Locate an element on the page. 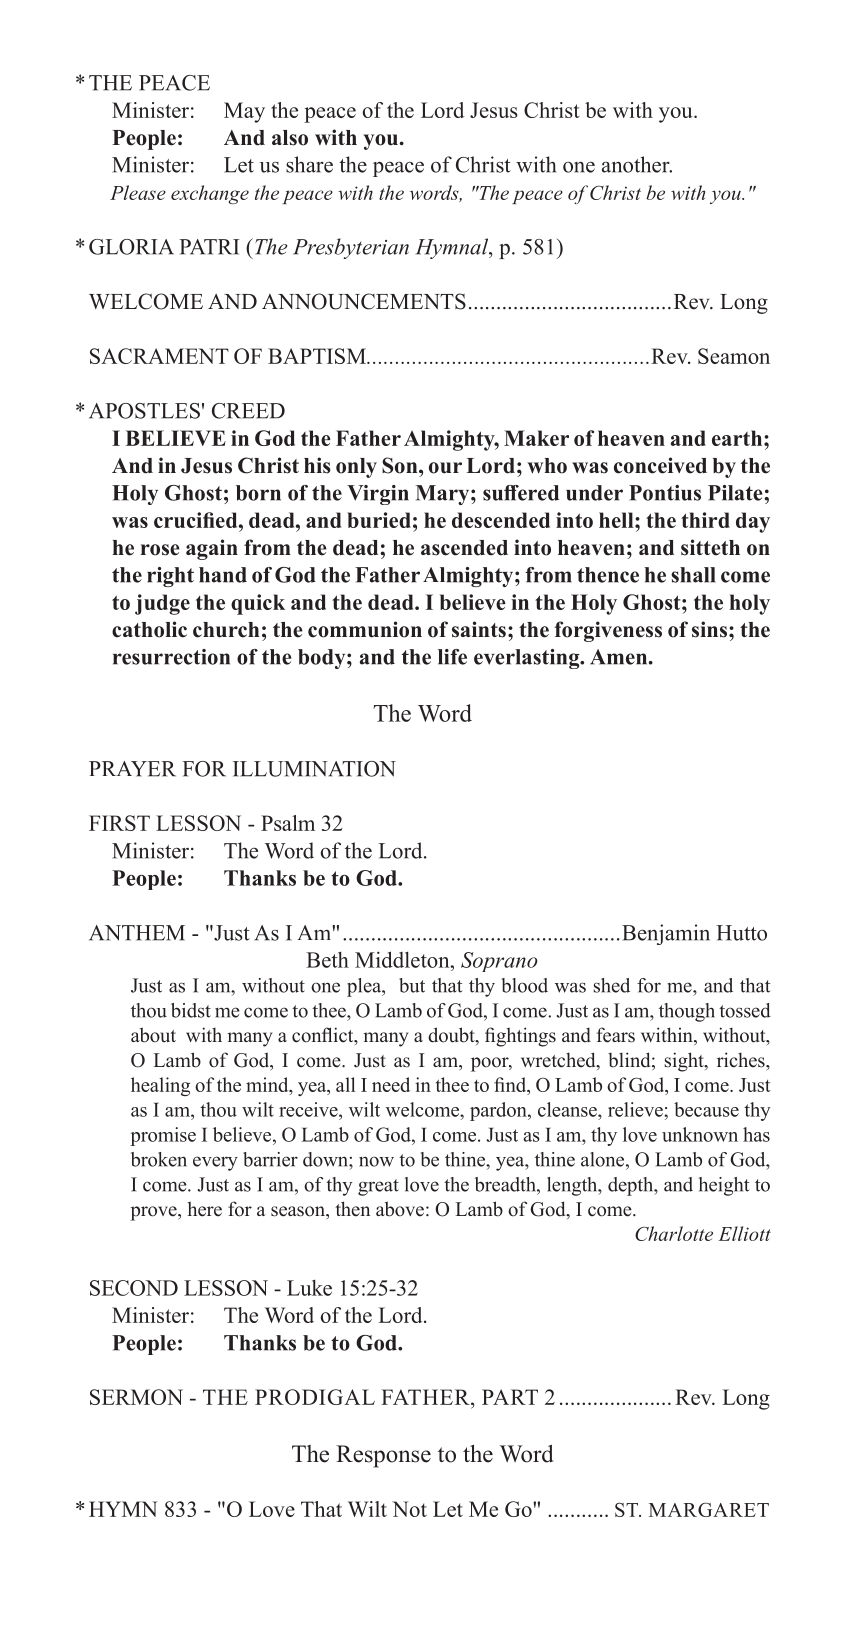 This page has height=1640, width=845. Presbyterian is located at coordinates (351, 248).
